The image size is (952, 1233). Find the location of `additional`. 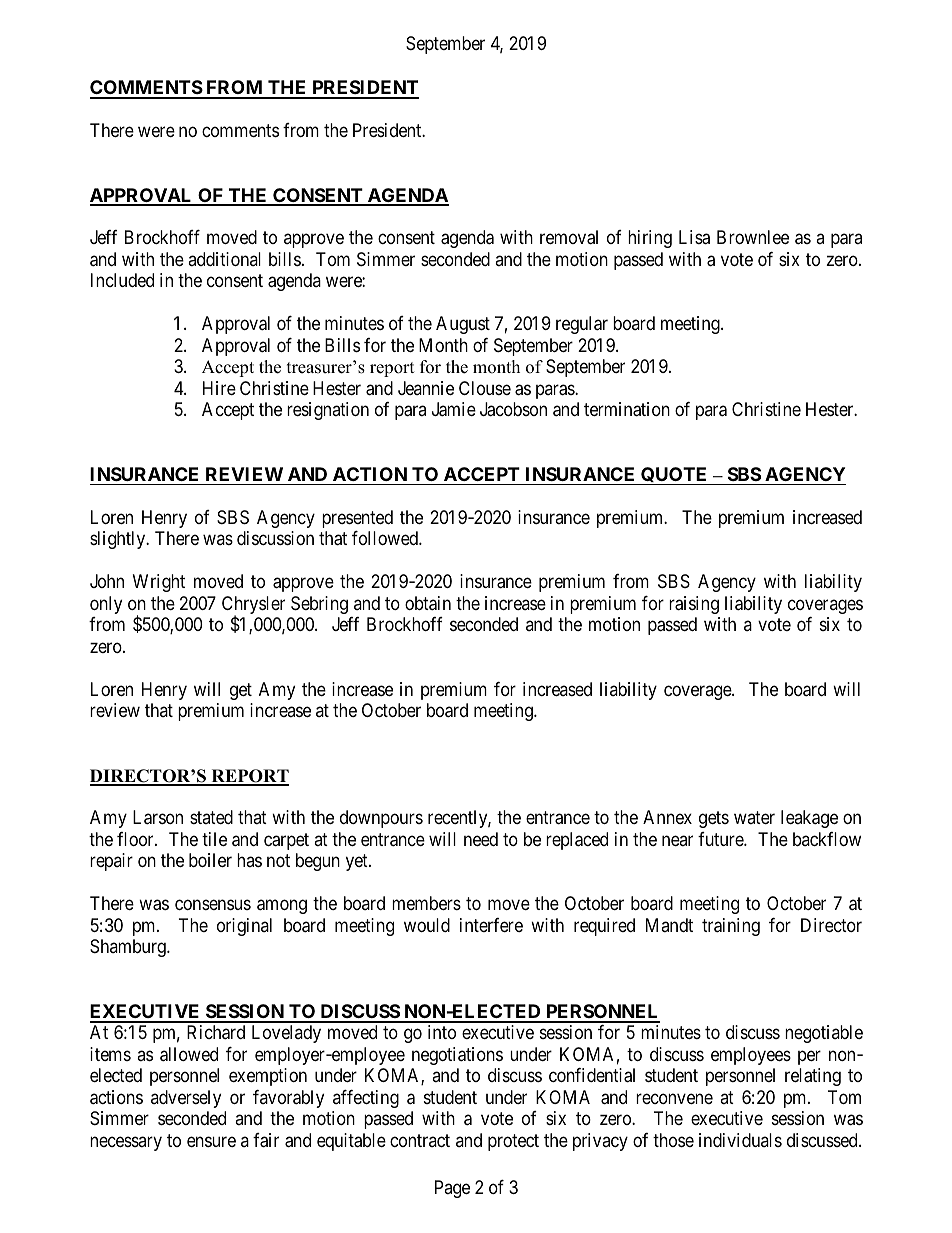

additional is located at coordinates (224, 259).
